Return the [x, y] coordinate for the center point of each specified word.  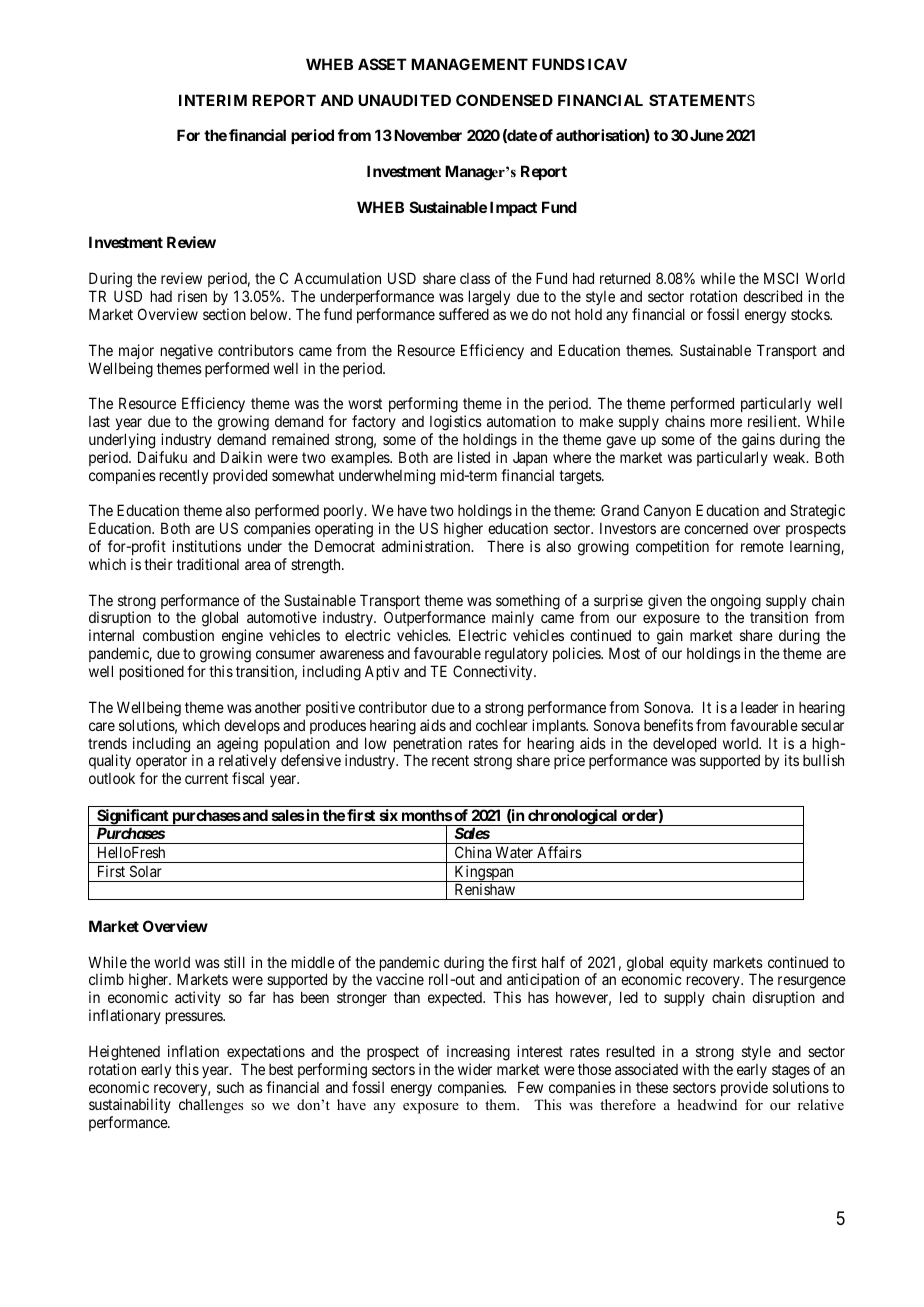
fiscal [248, 778]
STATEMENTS [702, 100]
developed [684, 744]
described [772, 296]
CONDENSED [504, 100]
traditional [208, 564]
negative [187, 352]
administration [427, 546]
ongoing [735, 603]
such [230, 1087]
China [473, 852]
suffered [464, 314]
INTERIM [213, 100]
